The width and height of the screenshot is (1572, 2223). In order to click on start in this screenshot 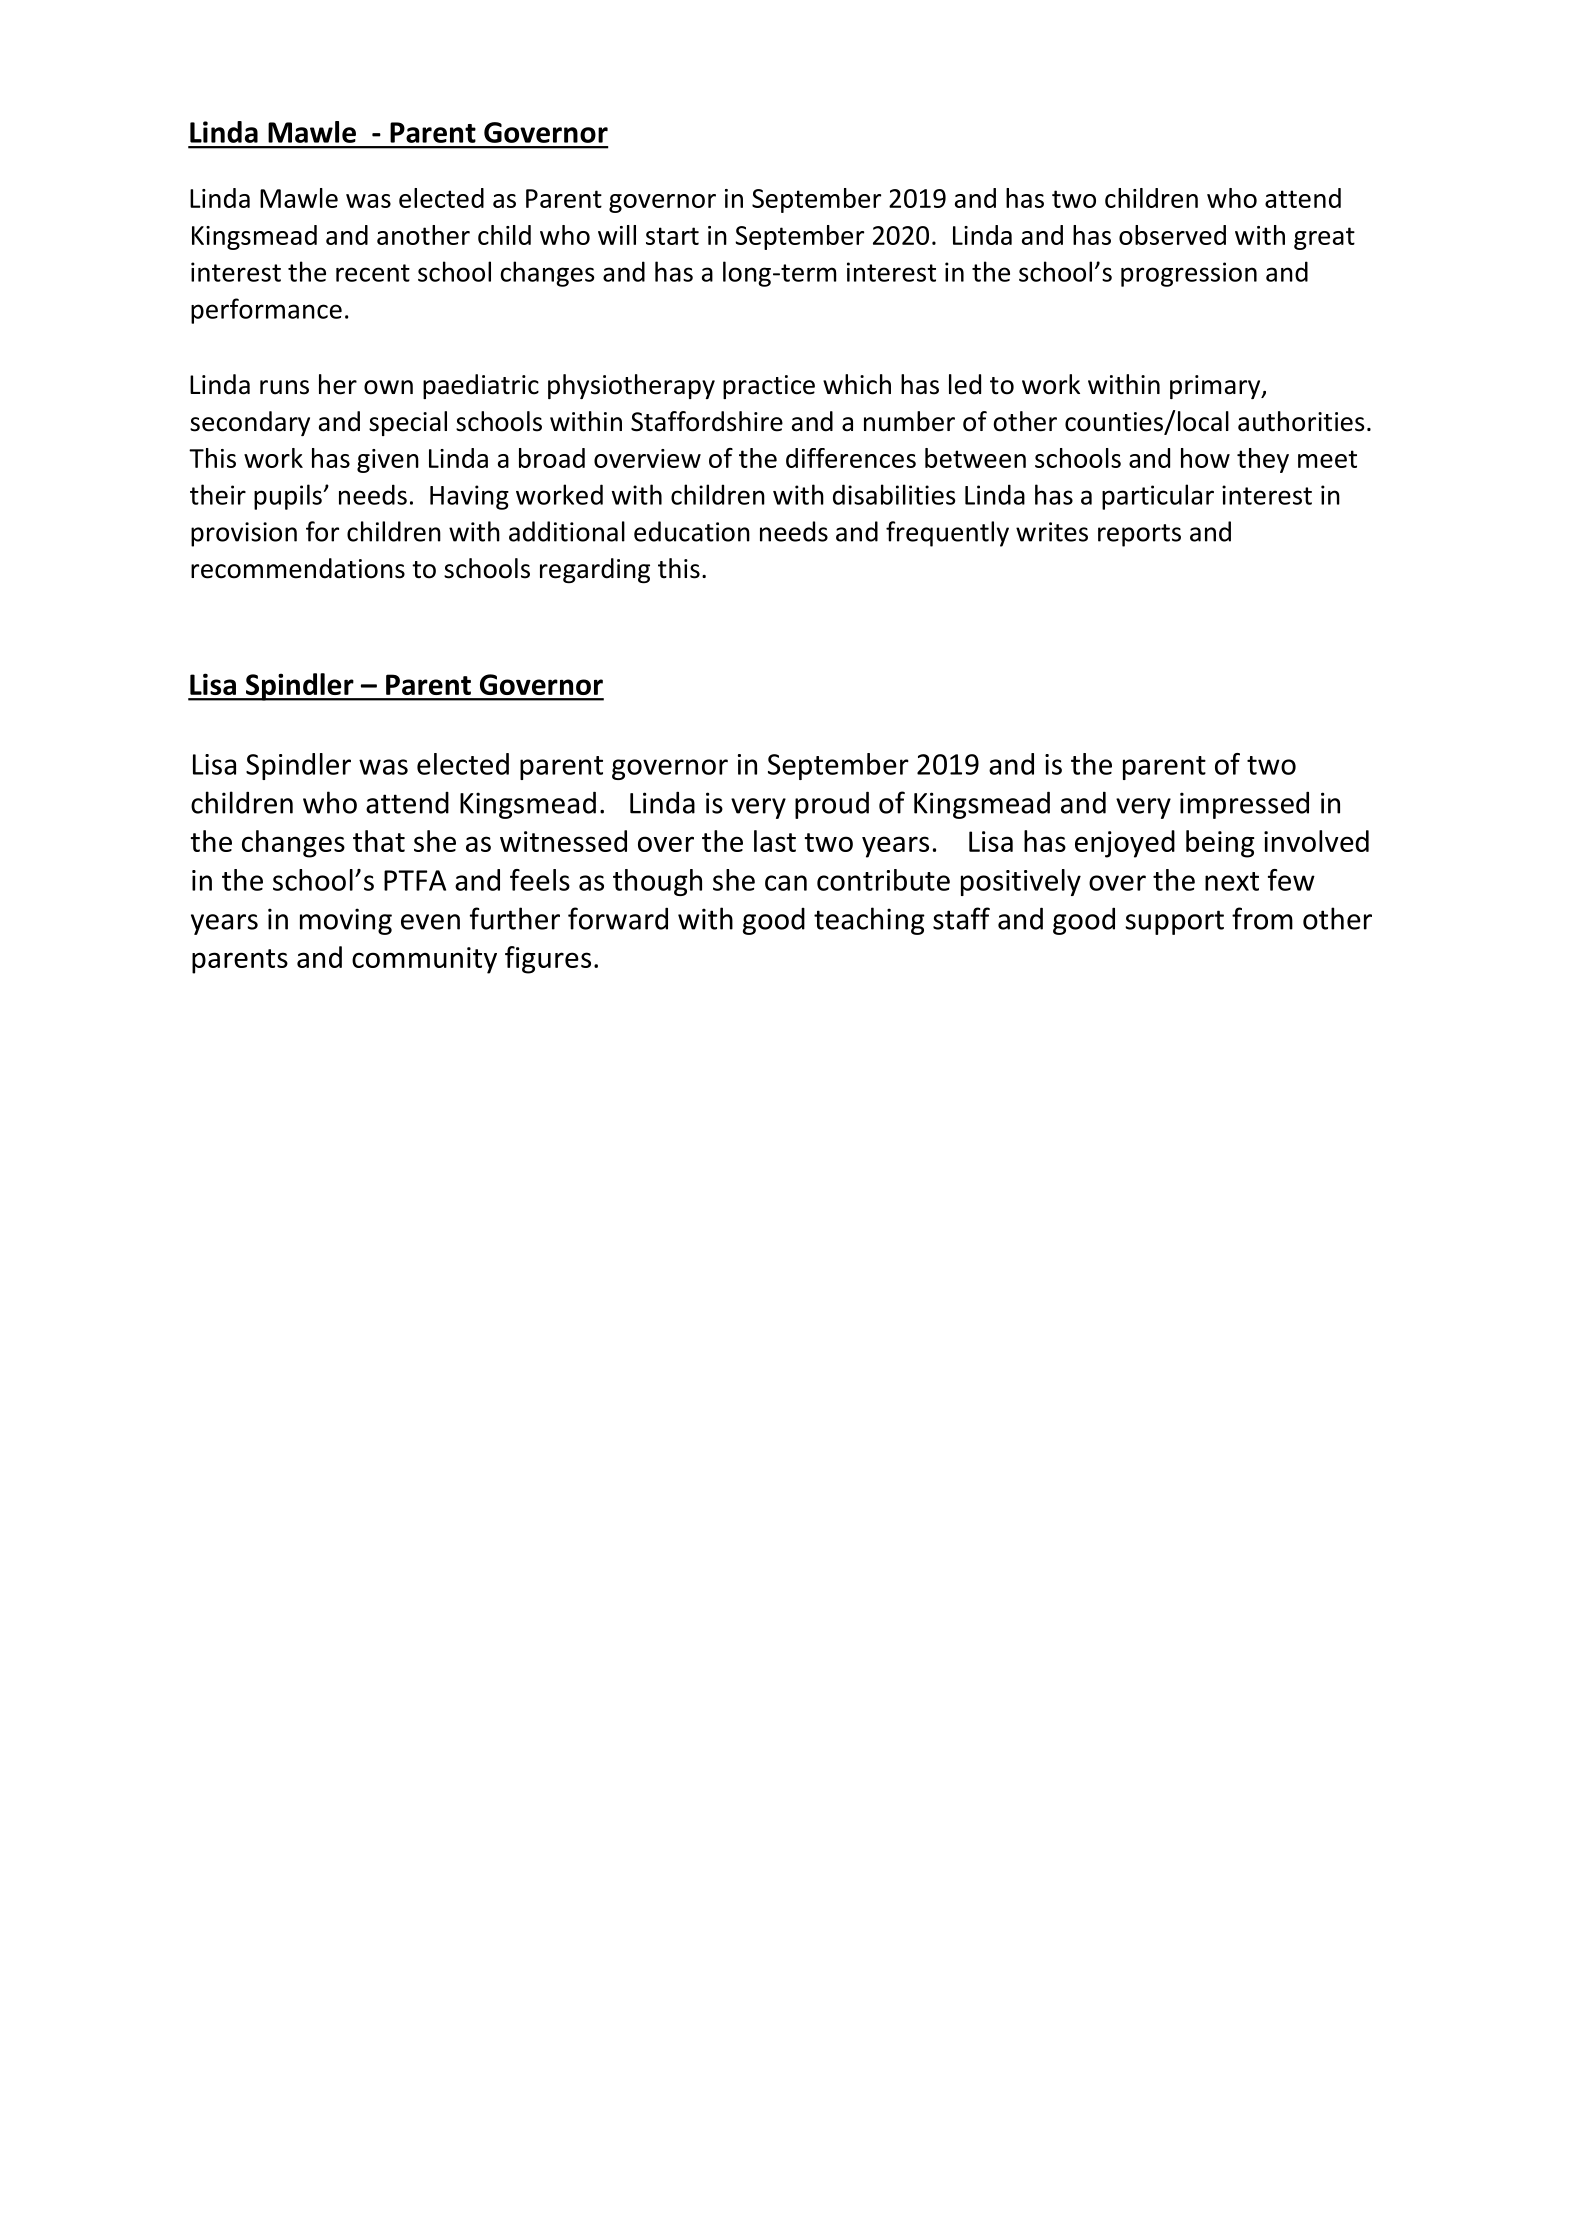, I will do `click(672, 236)`.
